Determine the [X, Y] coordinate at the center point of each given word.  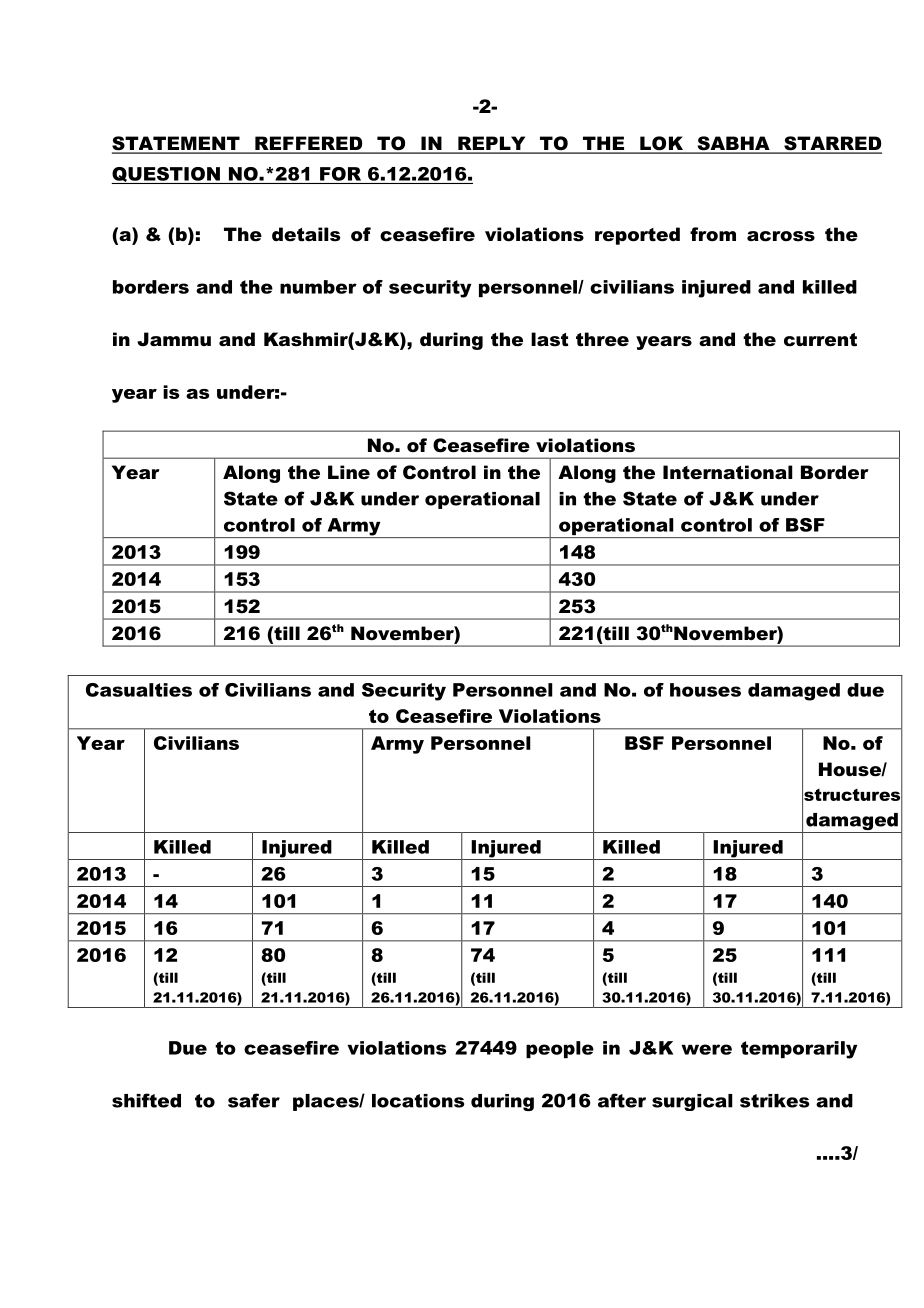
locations [418, 1101]
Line [349, 472]
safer [254, 1100]
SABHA [733, 144]
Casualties [139, 690]
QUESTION [166, 175]
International [728, 472]
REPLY [492, 144]
